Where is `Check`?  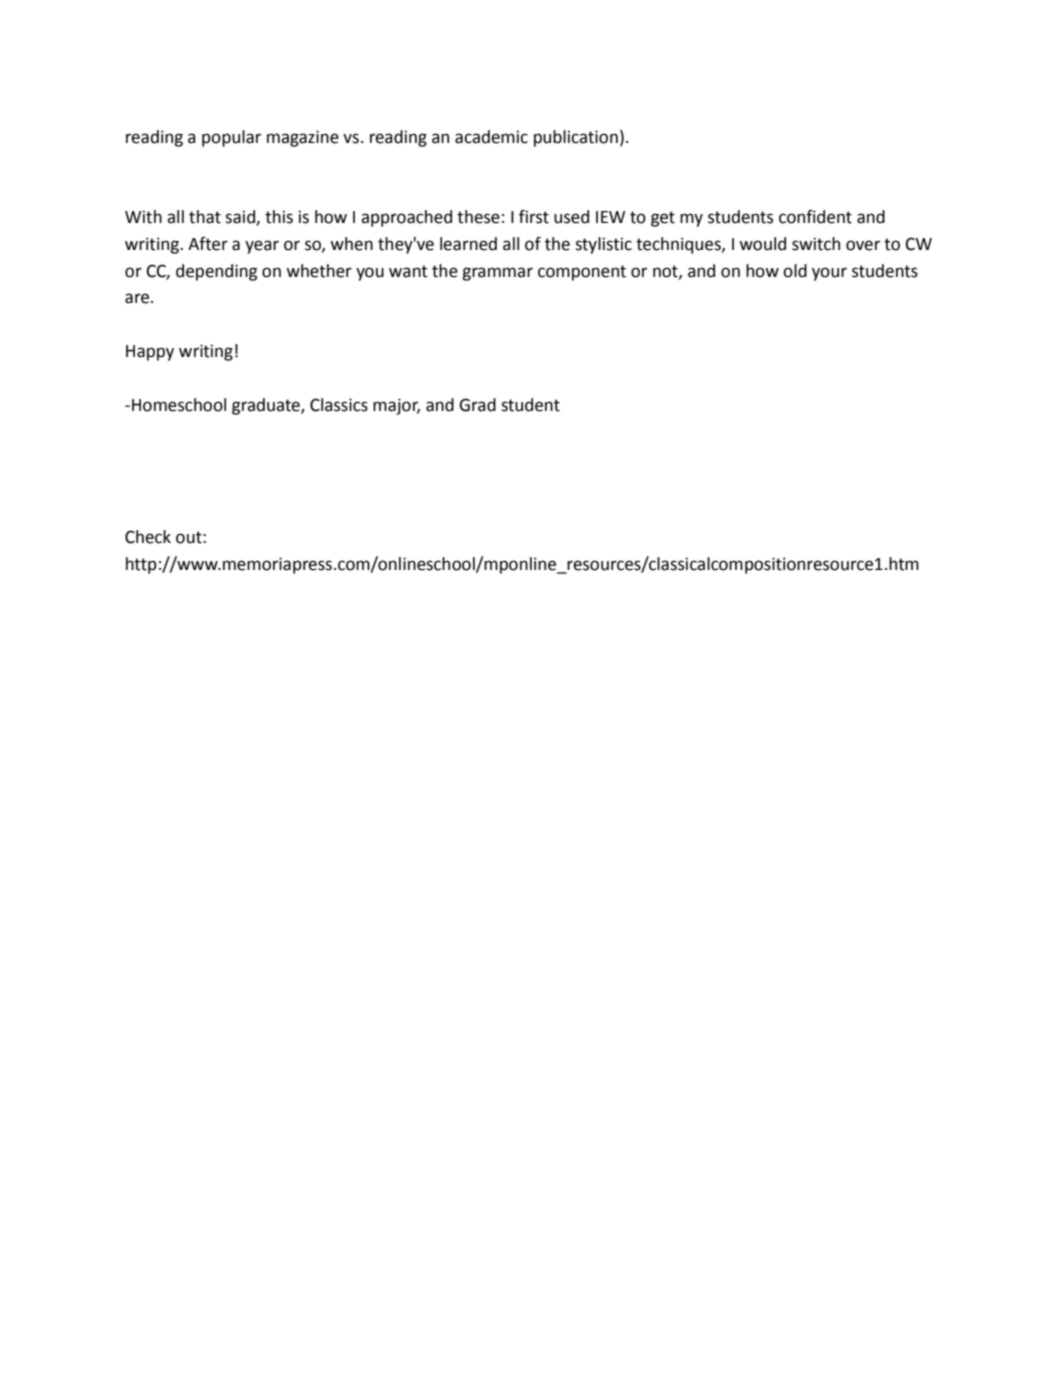 Check is located at coordinates (148, 537).
